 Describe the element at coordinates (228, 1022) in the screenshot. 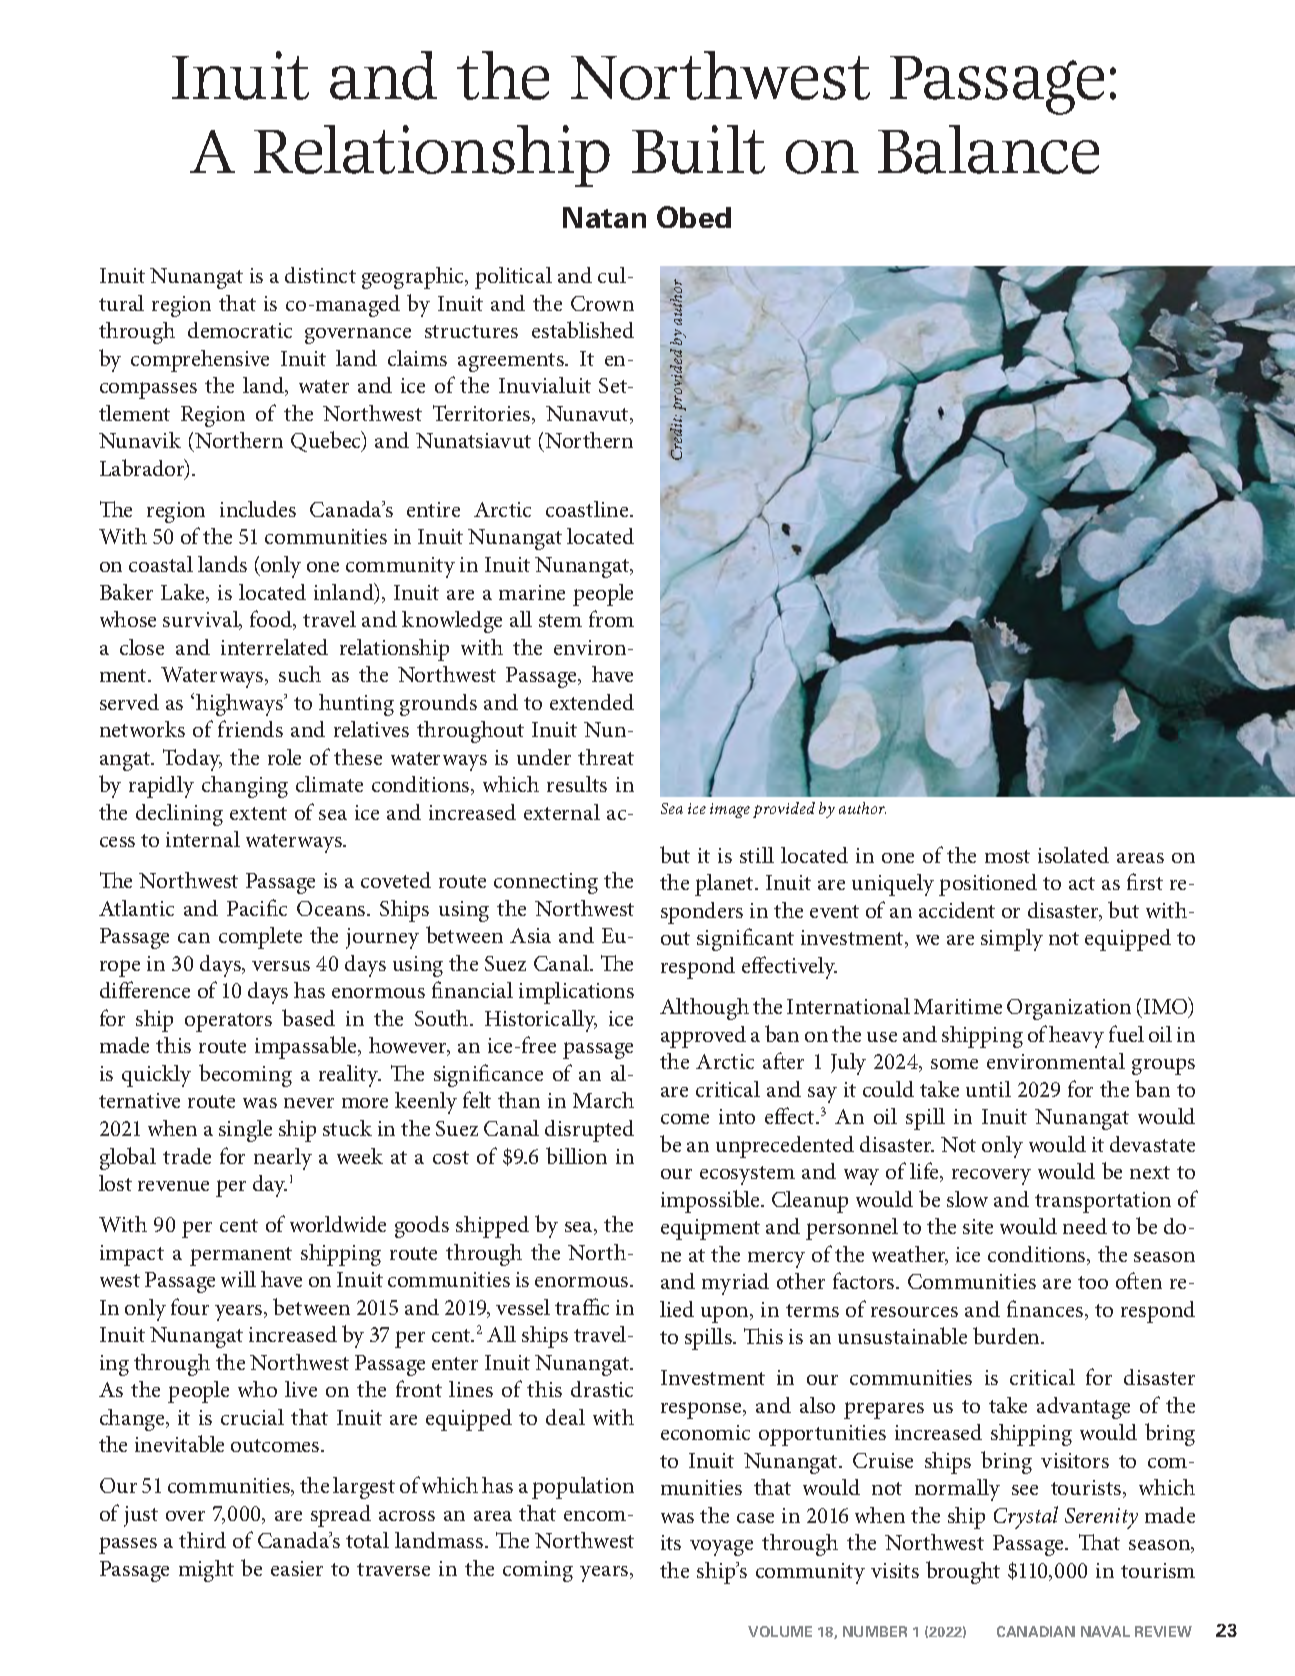

I see `operators` at that location.
